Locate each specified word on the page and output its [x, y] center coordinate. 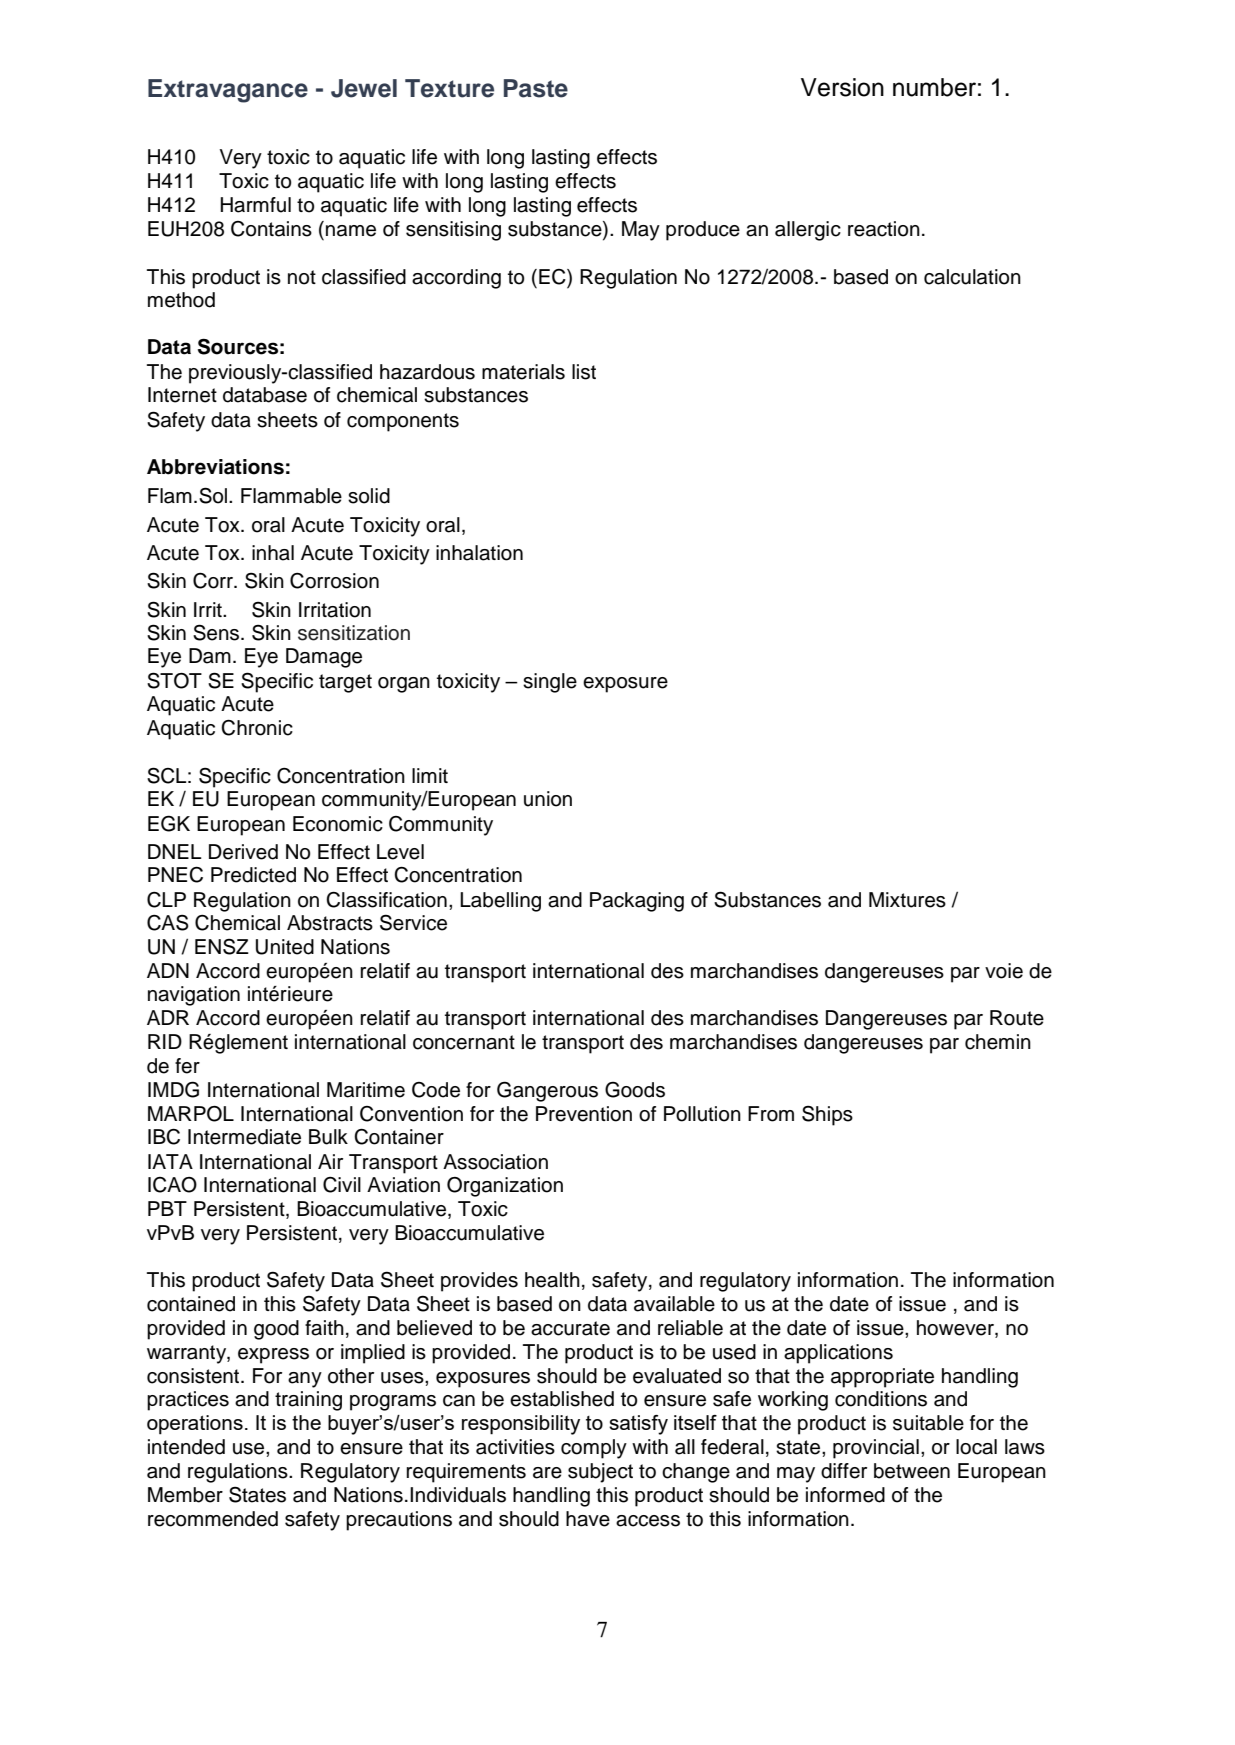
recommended [213, 1519]
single [550, 683]
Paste [536, 88]
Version [842, 87]
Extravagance [228, 91]
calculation [972, 277]
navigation [194, 996]
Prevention [584, 1114]
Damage [324, 658]
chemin [998, 1042]
